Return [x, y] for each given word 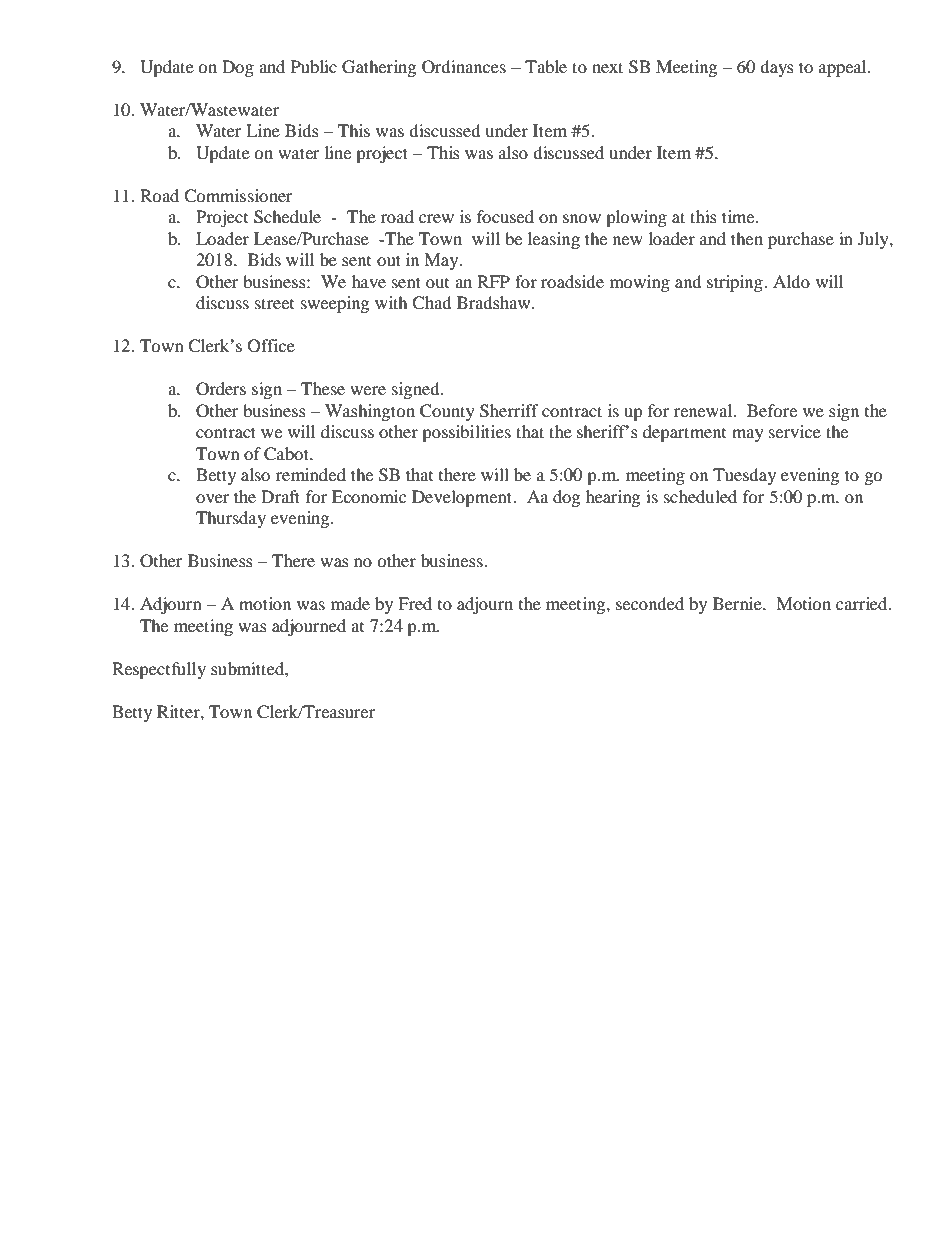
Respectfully [159, 670]
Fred [415, 603]
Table [546, 66]
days [777, 68]
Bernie [738, 603]
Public [314, 66]
